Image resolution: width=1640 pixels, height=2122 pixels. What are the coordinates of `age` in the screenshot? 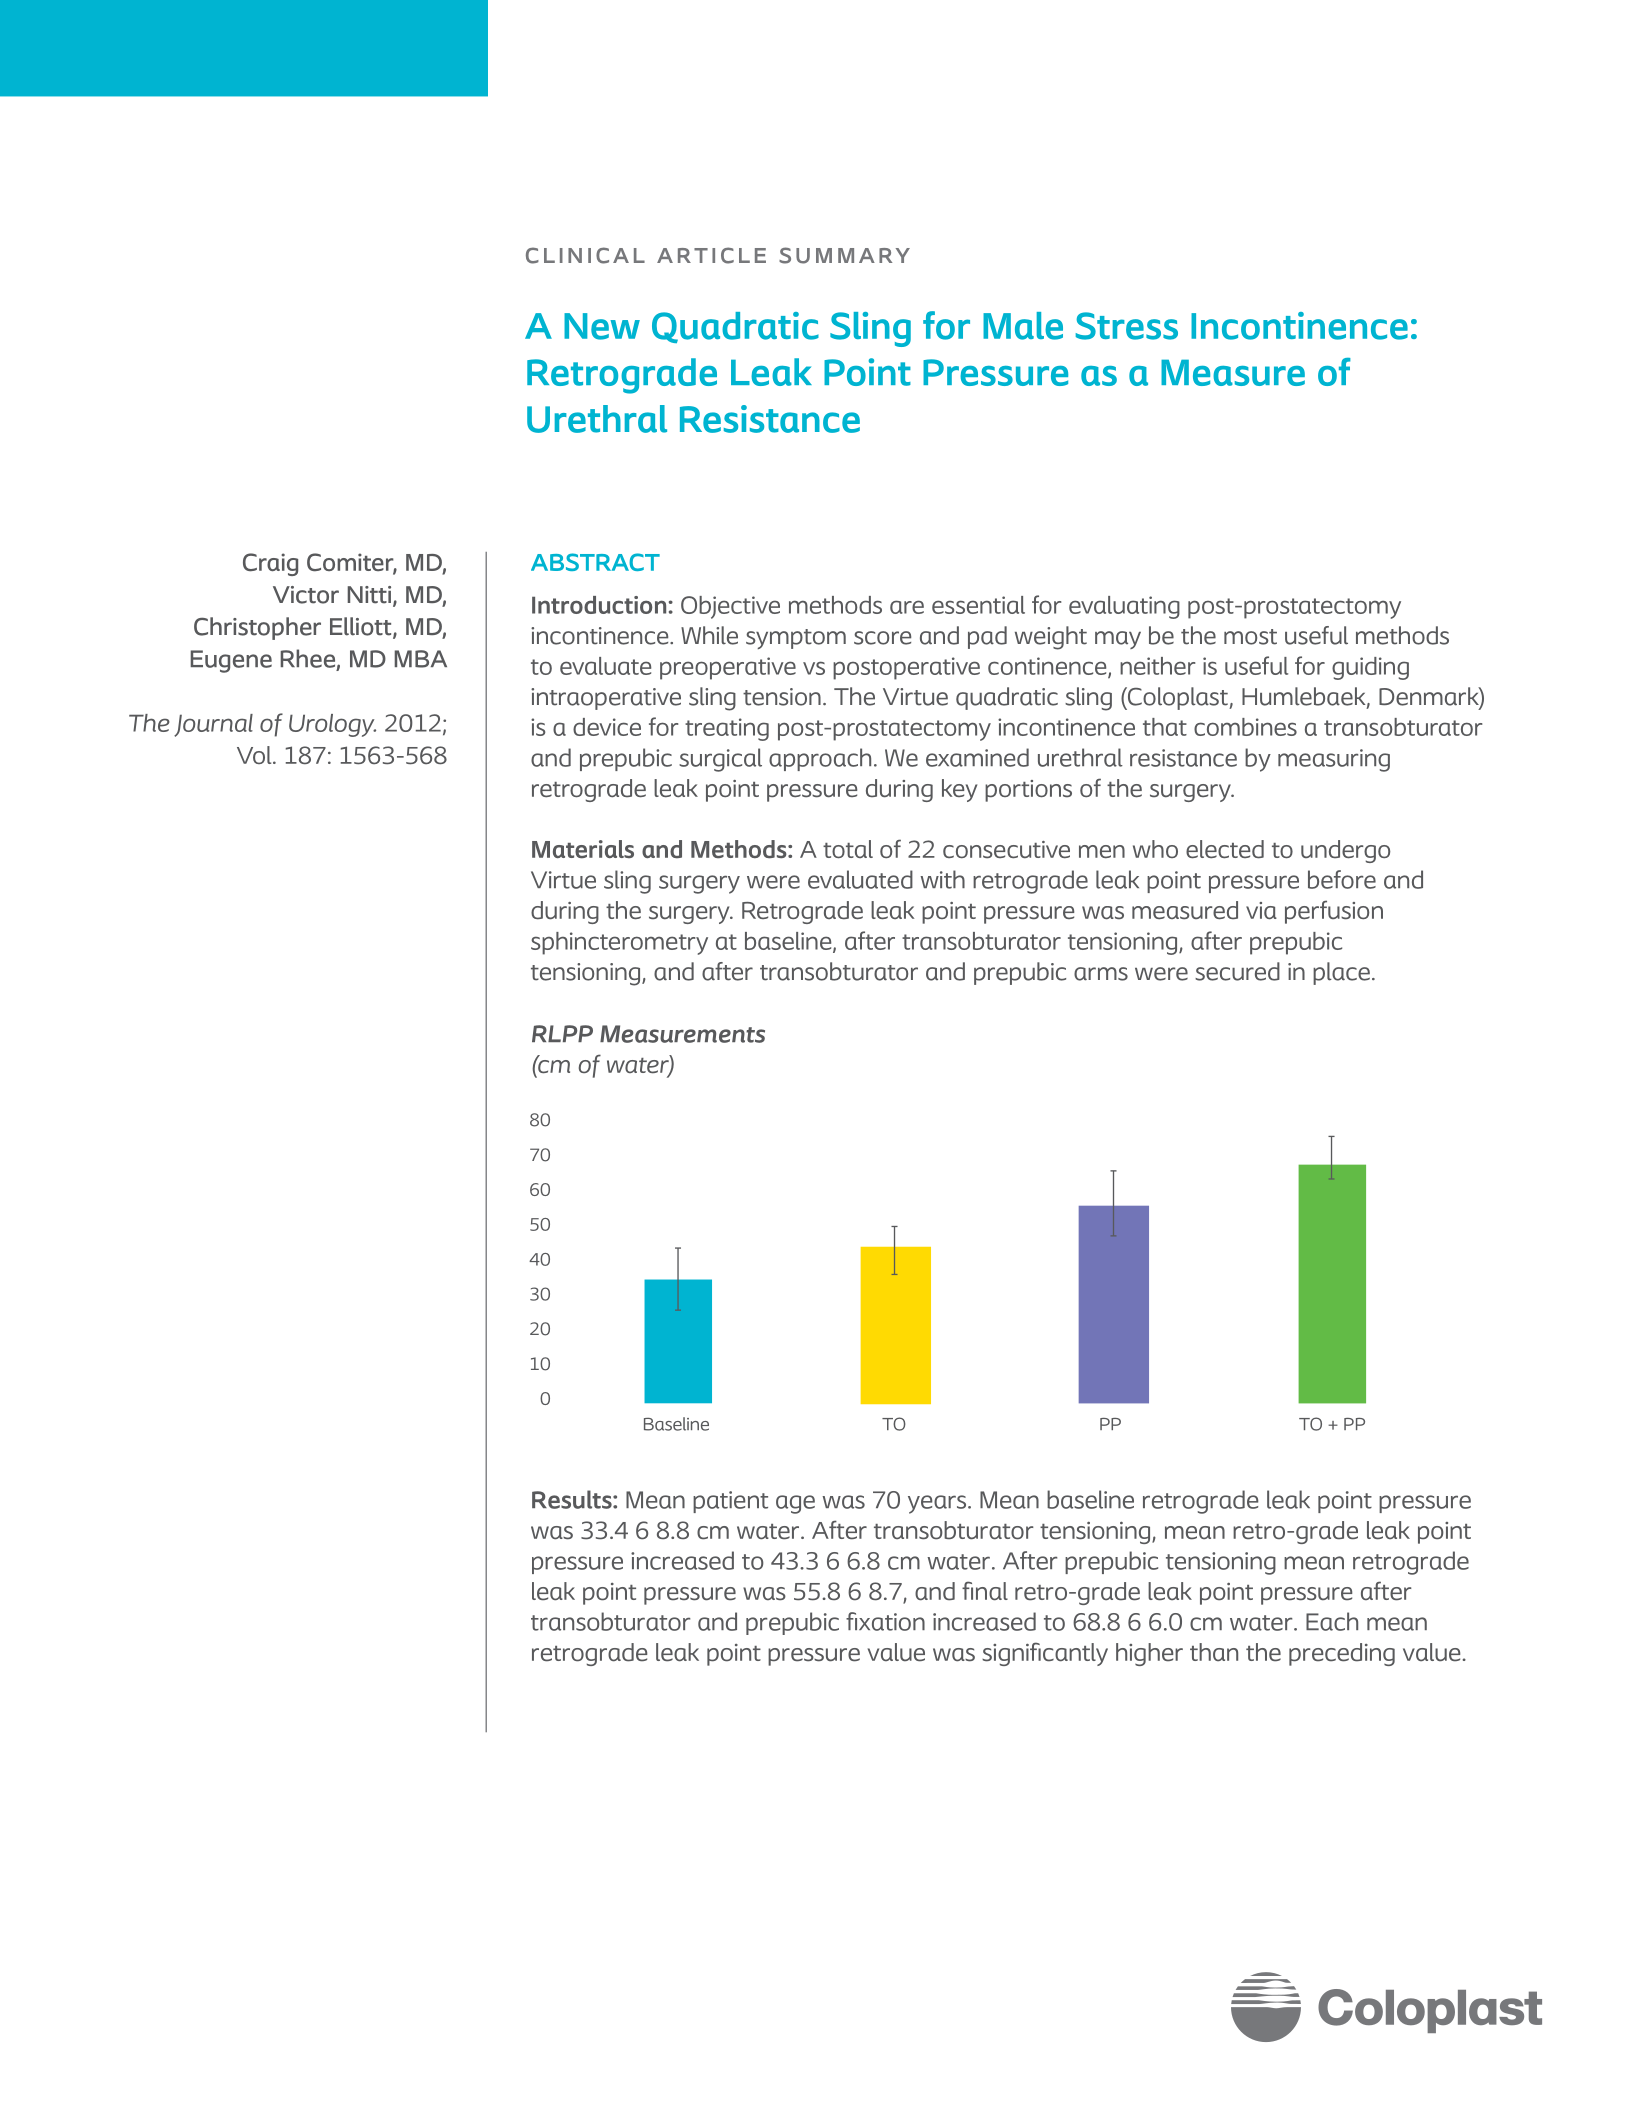 It's located at (795, 1504).
